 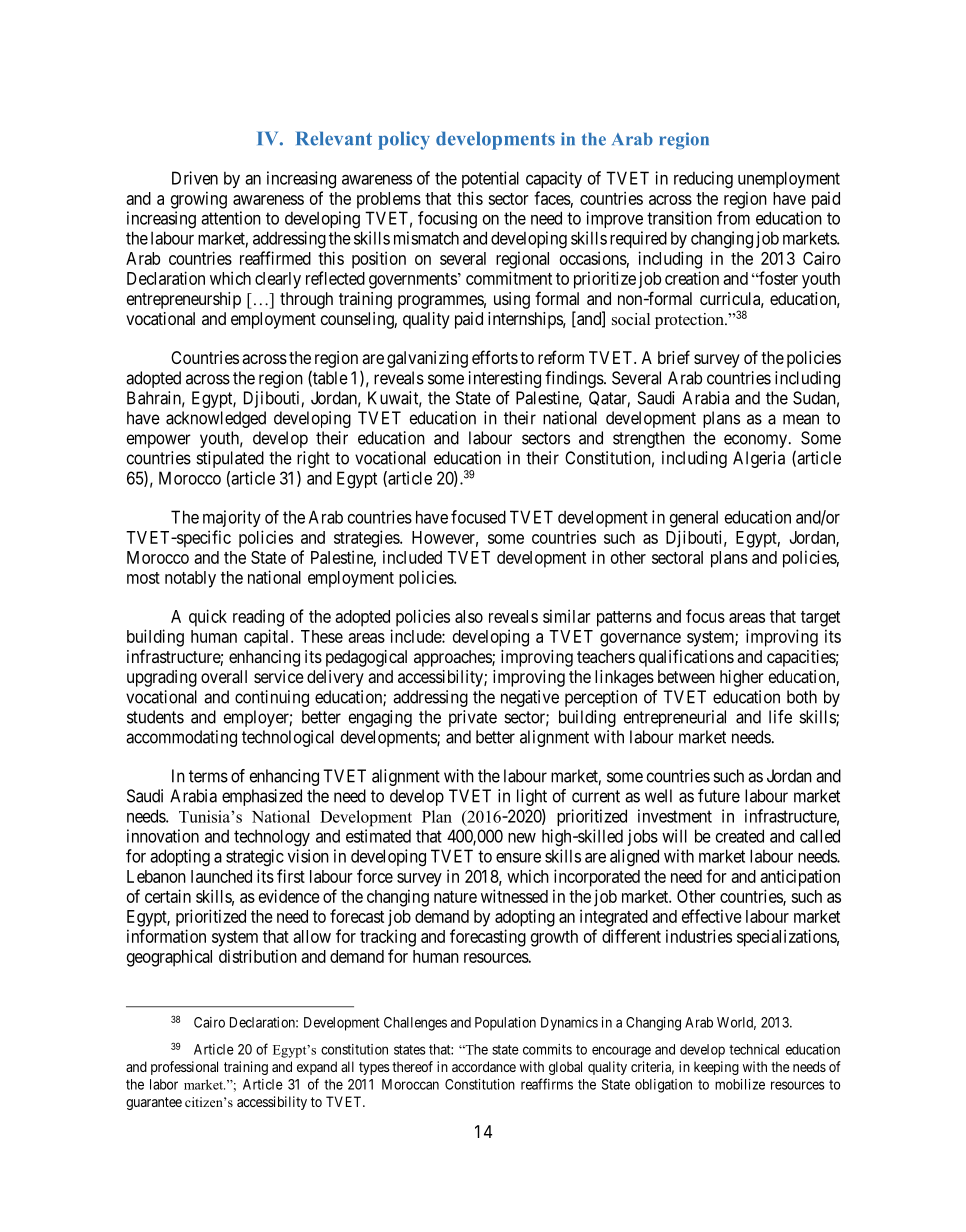 What do you see at coordinates (686, 658) in the screenshot?
I see `qualifications` at bounding box center [686, 658].
